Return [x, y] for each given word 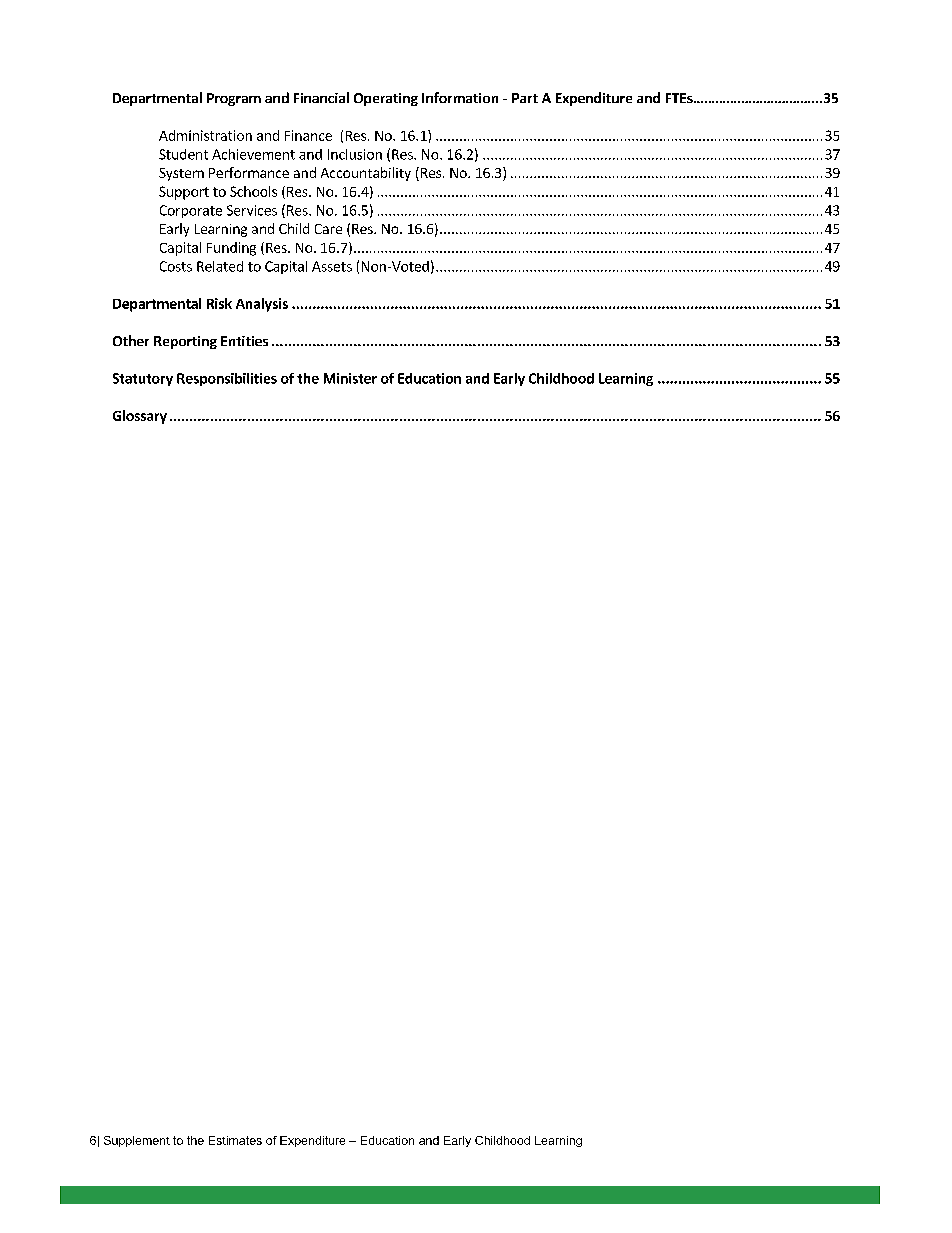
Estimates [235, 1140]
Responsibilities [227, 379]
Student [183, 154]
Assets [332, 266]
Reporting [185, 342]
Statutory [143, 379]
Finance [308, 135]
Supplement [137, 1141]
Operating [386, 99]
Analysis [262, 305]
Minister [350, 378]
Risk [219, 303]
